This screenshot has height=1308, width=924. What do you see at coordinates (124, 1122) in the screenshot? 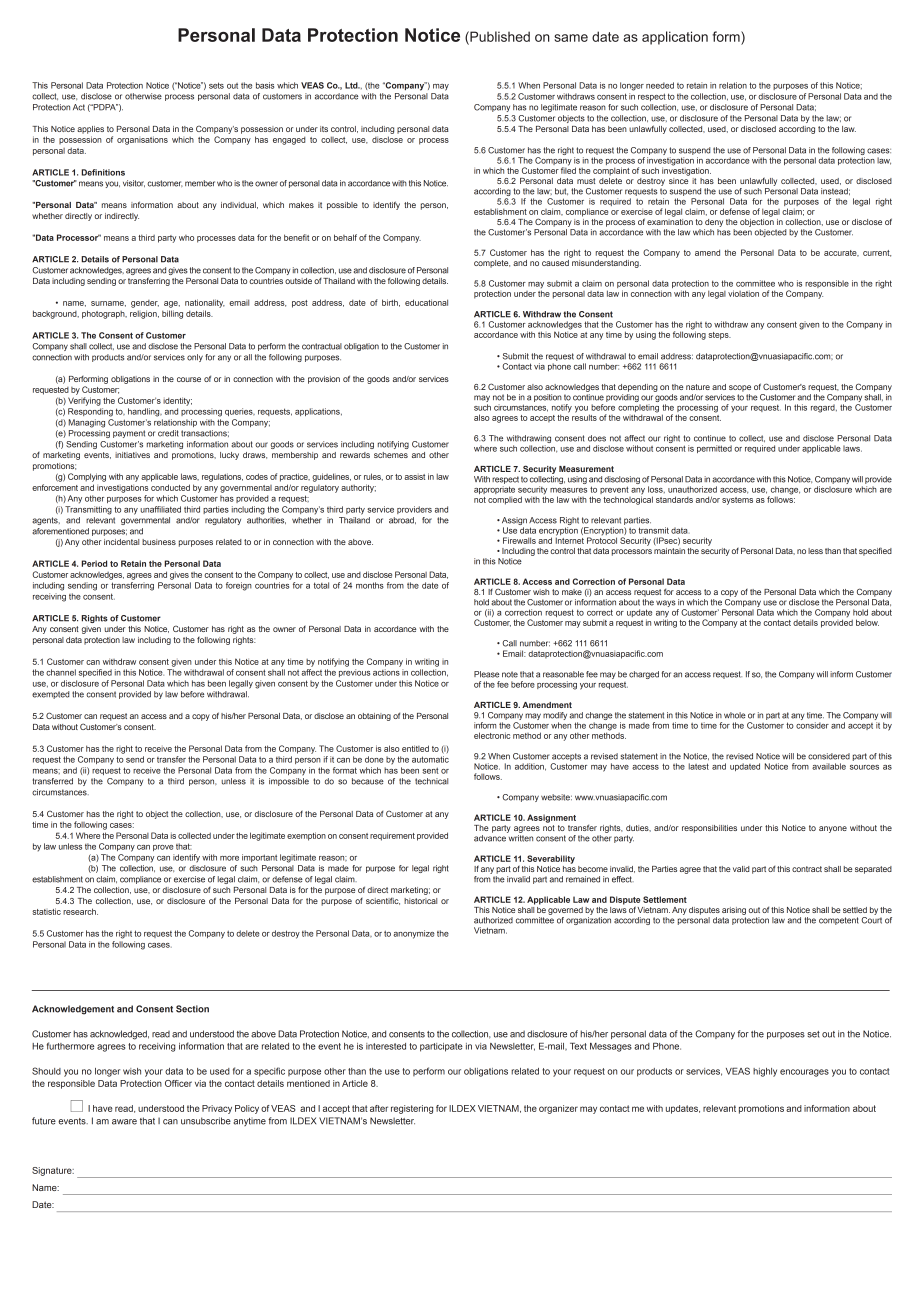
I see `aware` at bounding box center [124, 1122].
